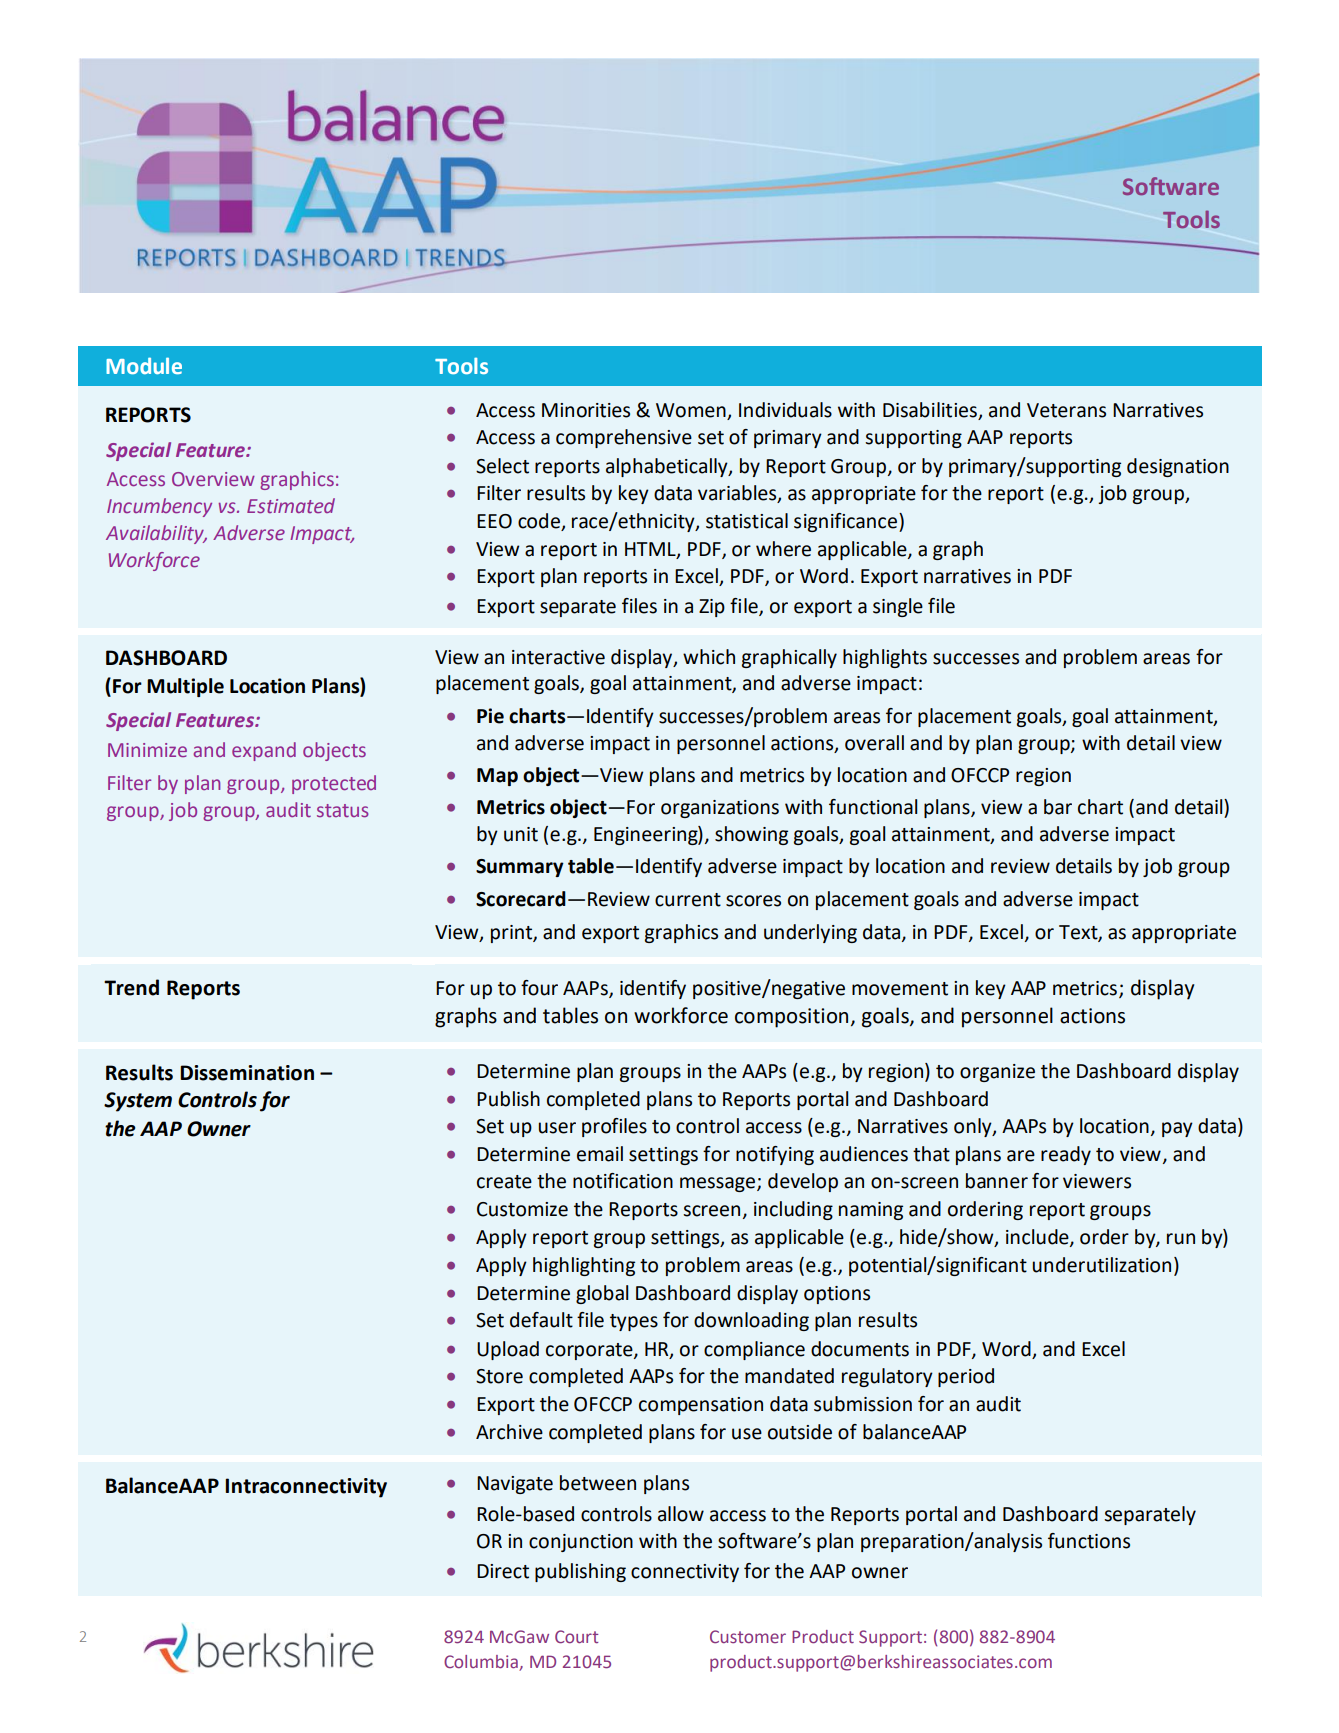 This screenshot has width=1339, height=1733. I want to click on underutilization, so click(1102, 1265).
